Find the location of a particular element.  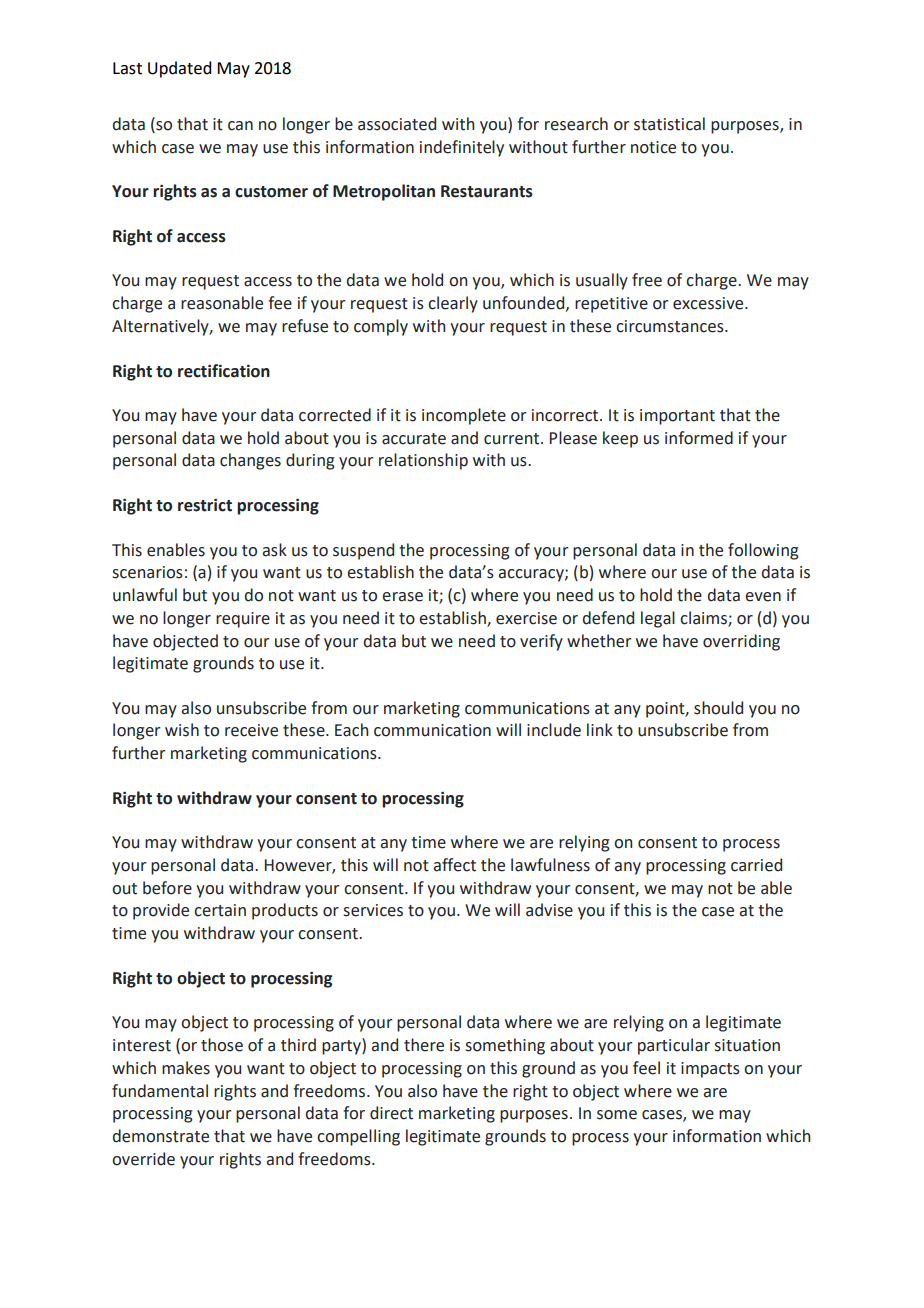

erase is located at coordinates (402, 597).
